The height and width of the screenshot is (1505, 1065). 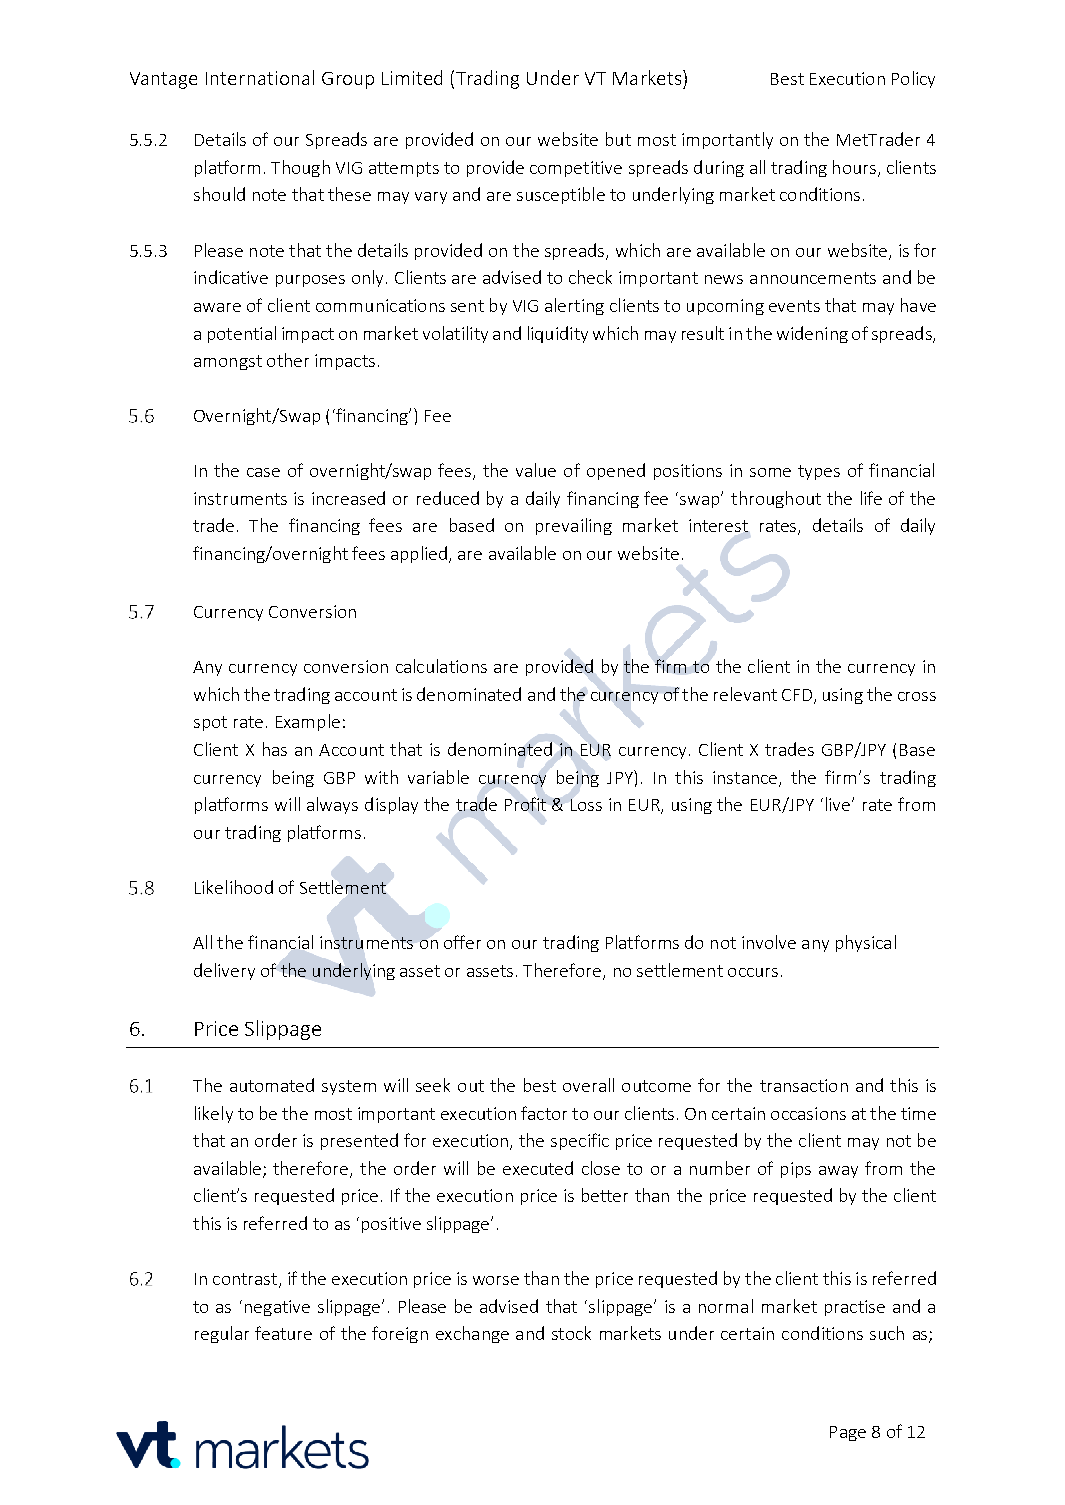 What do you see at coordinates (866, 943) in the screenshot?
I see `physical` at bounding box center [866, 943].
